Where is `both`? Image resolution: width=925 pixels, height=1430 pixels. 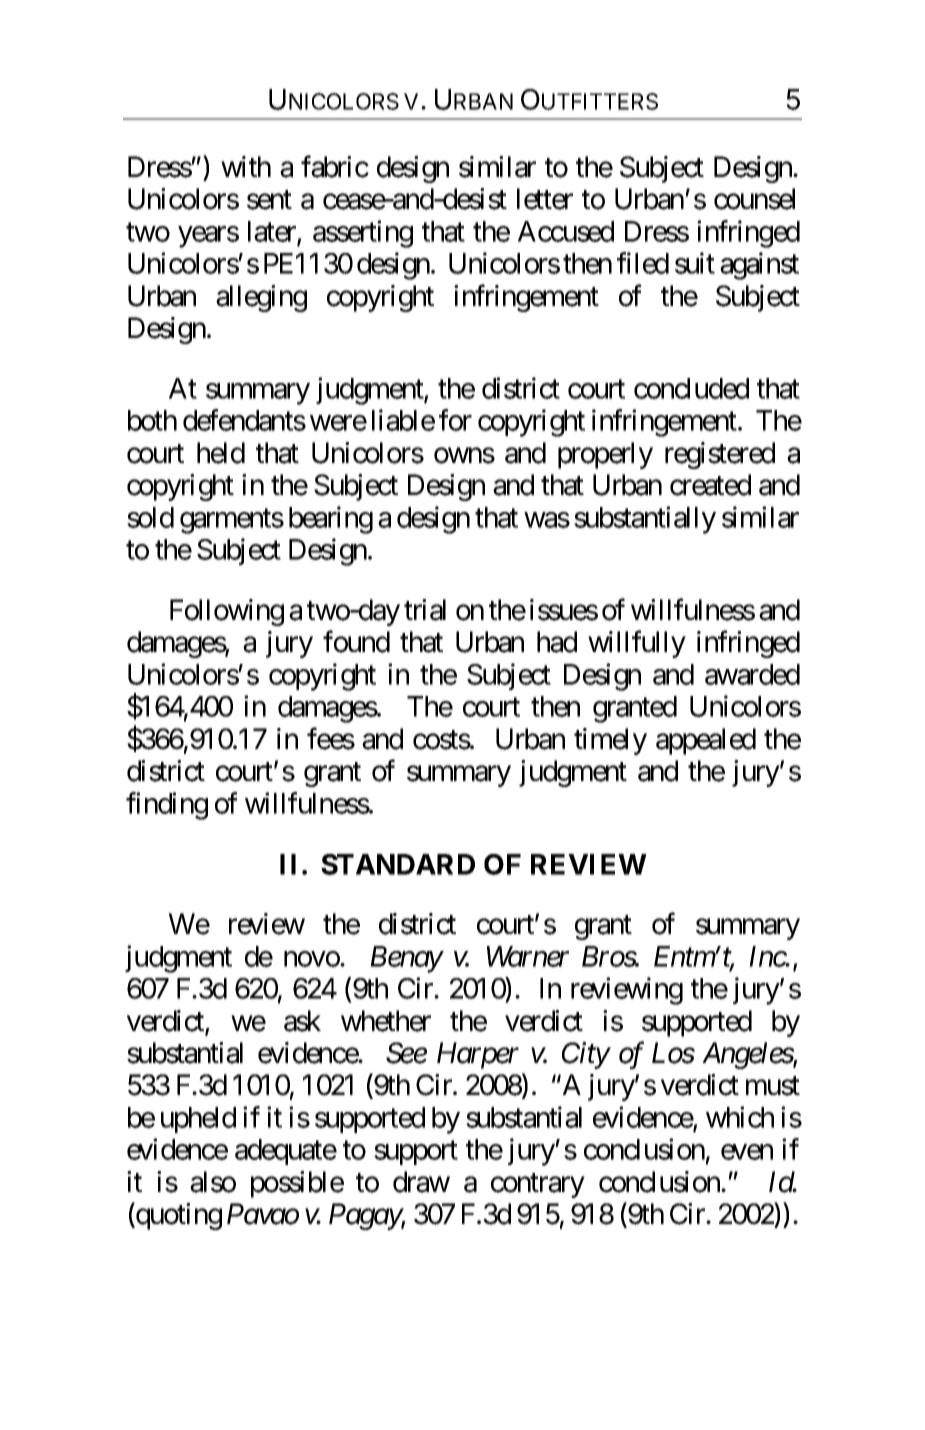 both is located at coordinates (152, 420).
